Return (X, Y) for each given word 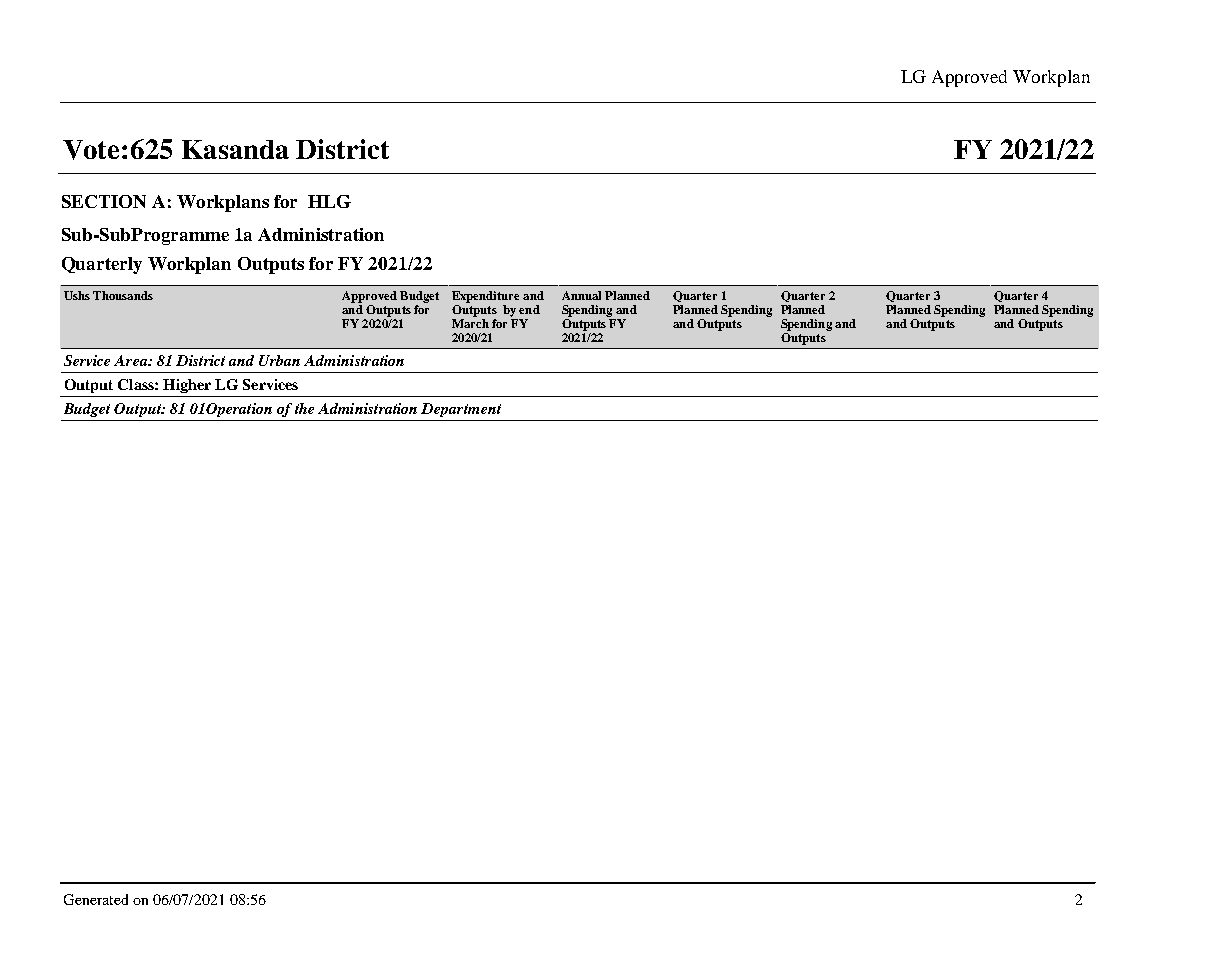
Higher (187, 386)
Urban (279, 360)
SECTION (104, 201)
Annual (581, 295)
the (304, 408)
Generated (96, 899)
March (470, 323)
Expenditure (485, 297)
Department (461, 410)
